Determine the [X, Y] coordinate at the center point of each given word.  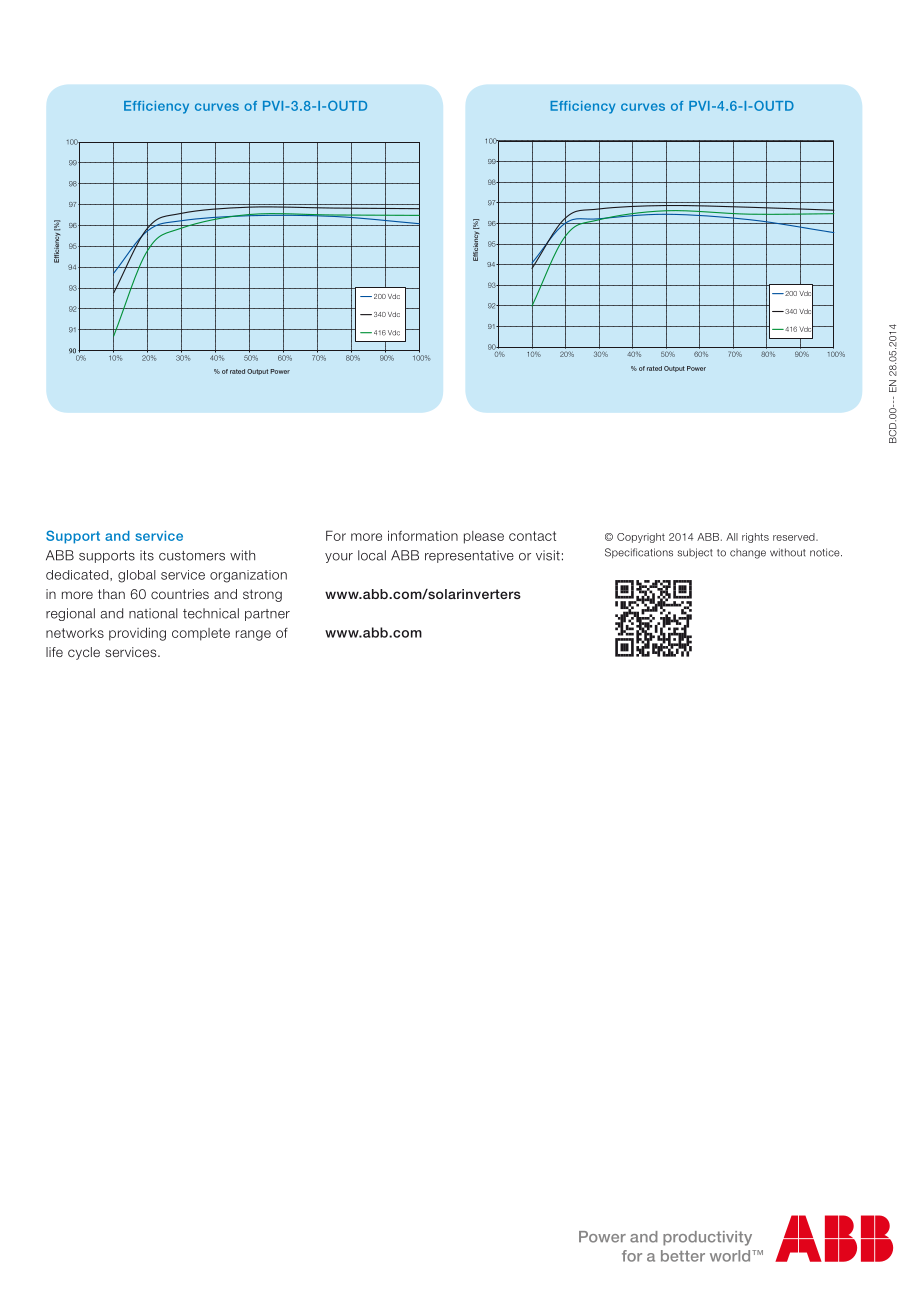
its [147, 555]
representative [469, 556]
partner [267, 615]
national [153, 613]
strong [262, 595]
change [748, 554]
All [732, 537]
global [137, 576]
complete [201, 634]
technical [211, 613]
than [111, 594]
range [253, 635]
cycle [84, 653]
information [423, 536]
